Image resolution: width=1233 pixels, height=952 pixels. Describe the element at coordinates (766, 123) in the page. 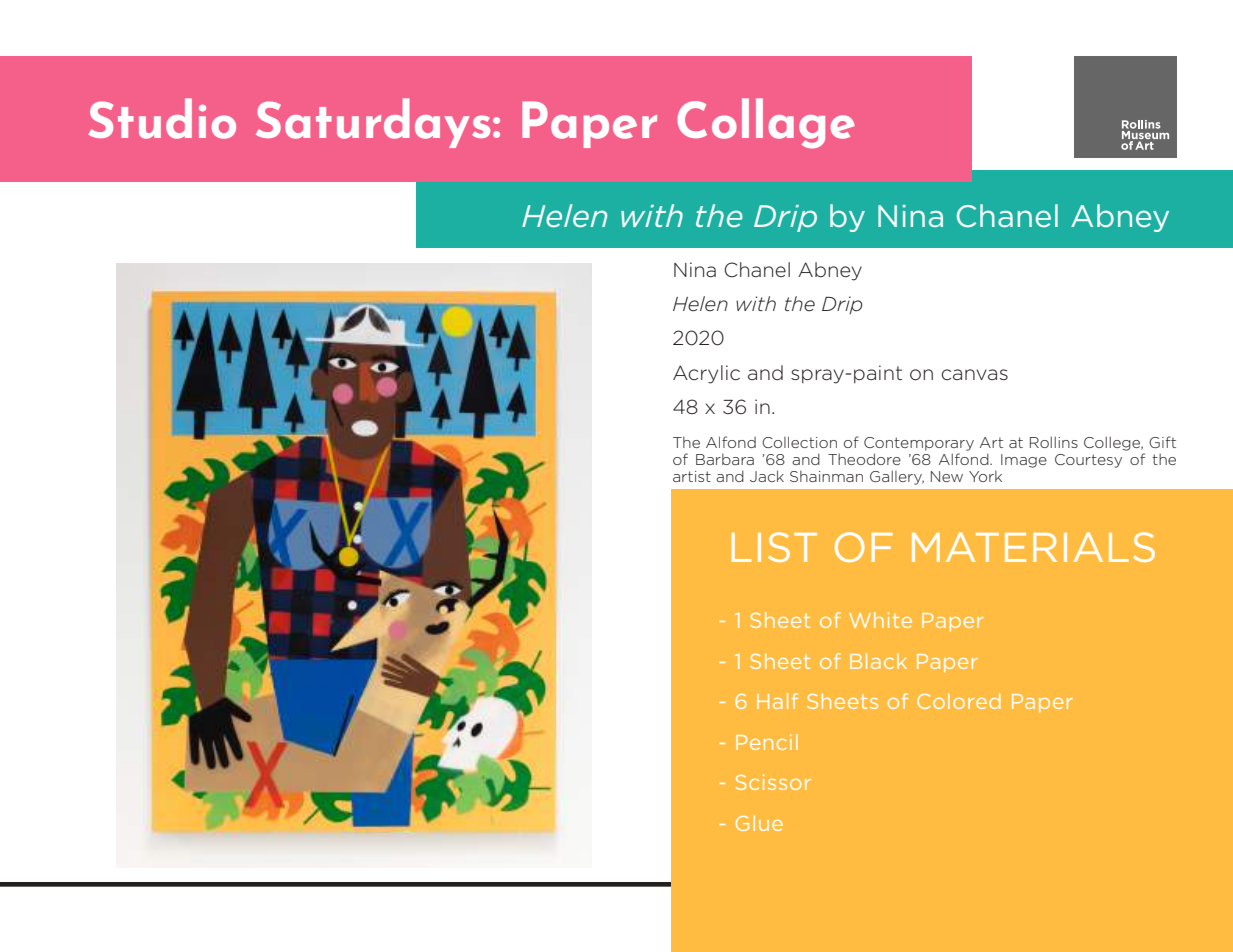

I see `Collage` at that location.
